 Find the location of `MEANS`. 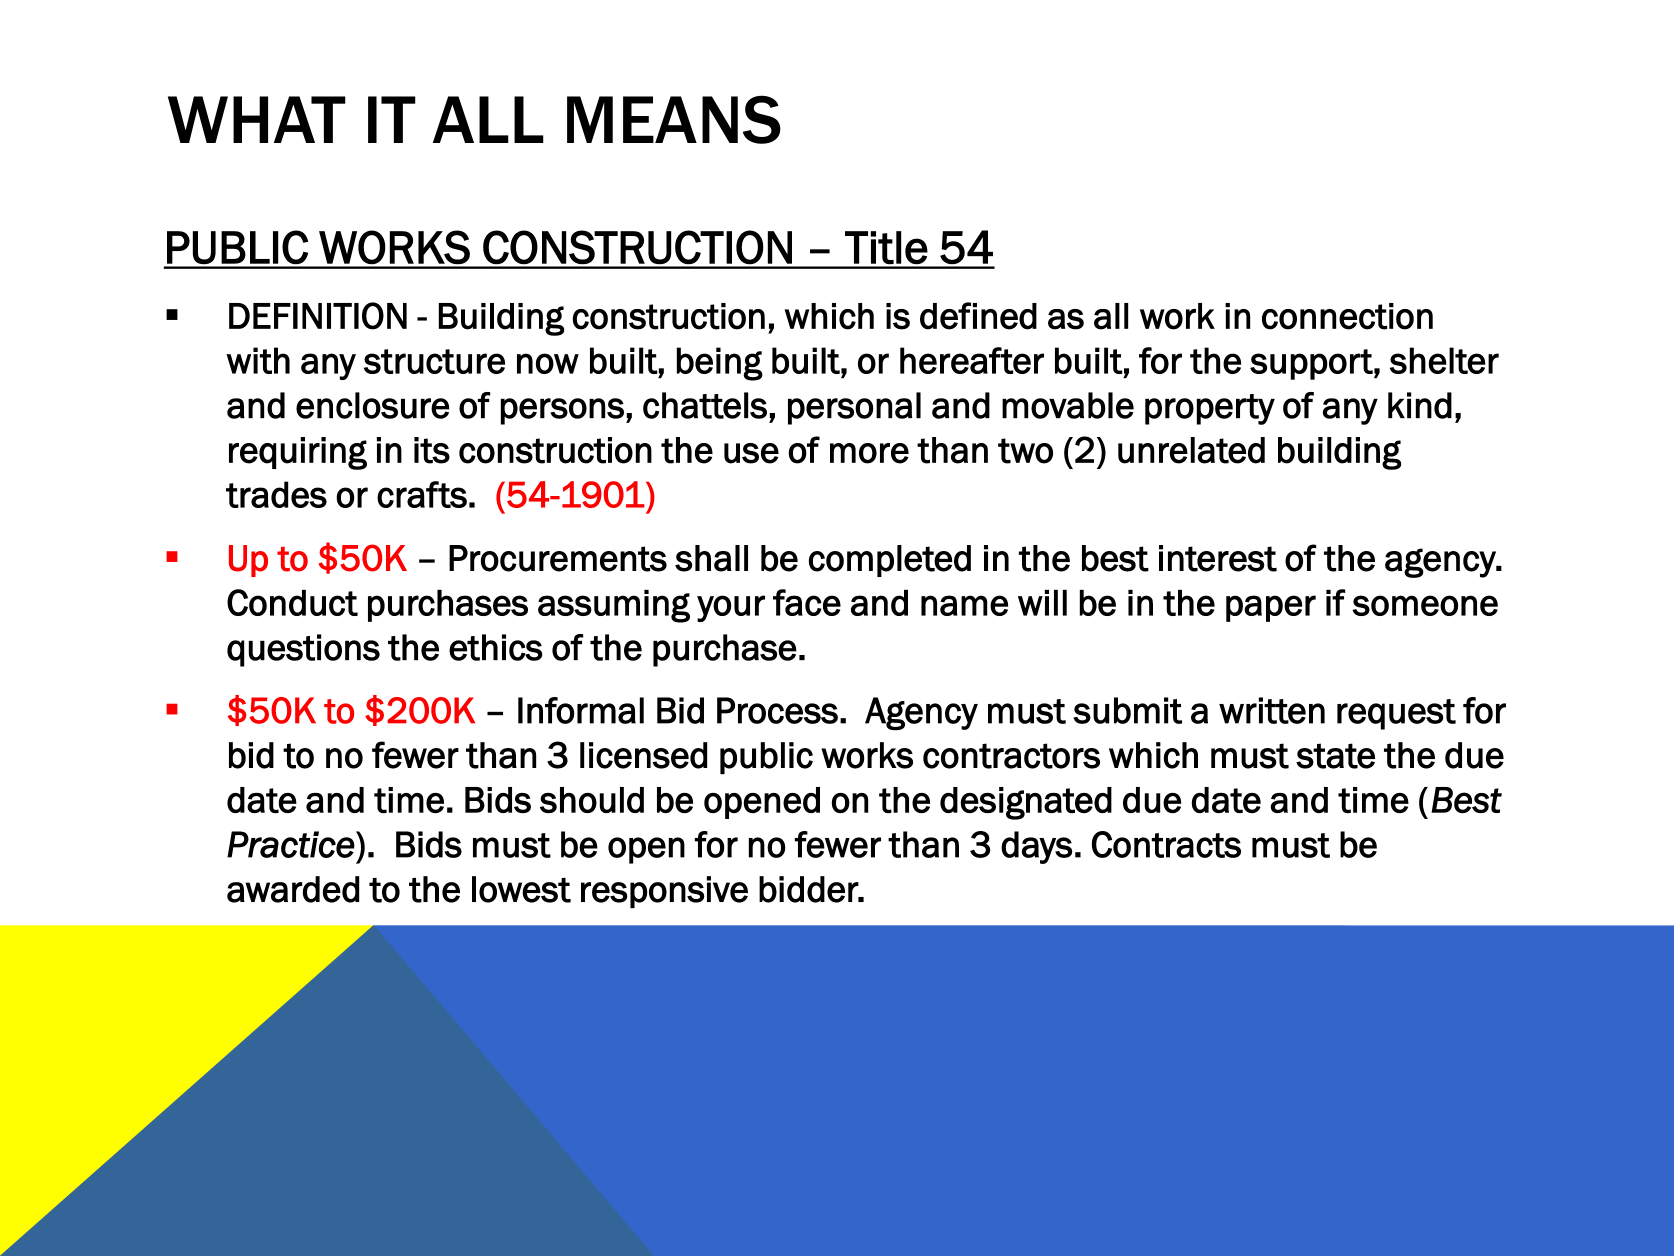

MEANS is located at coordinates (674, 119).
